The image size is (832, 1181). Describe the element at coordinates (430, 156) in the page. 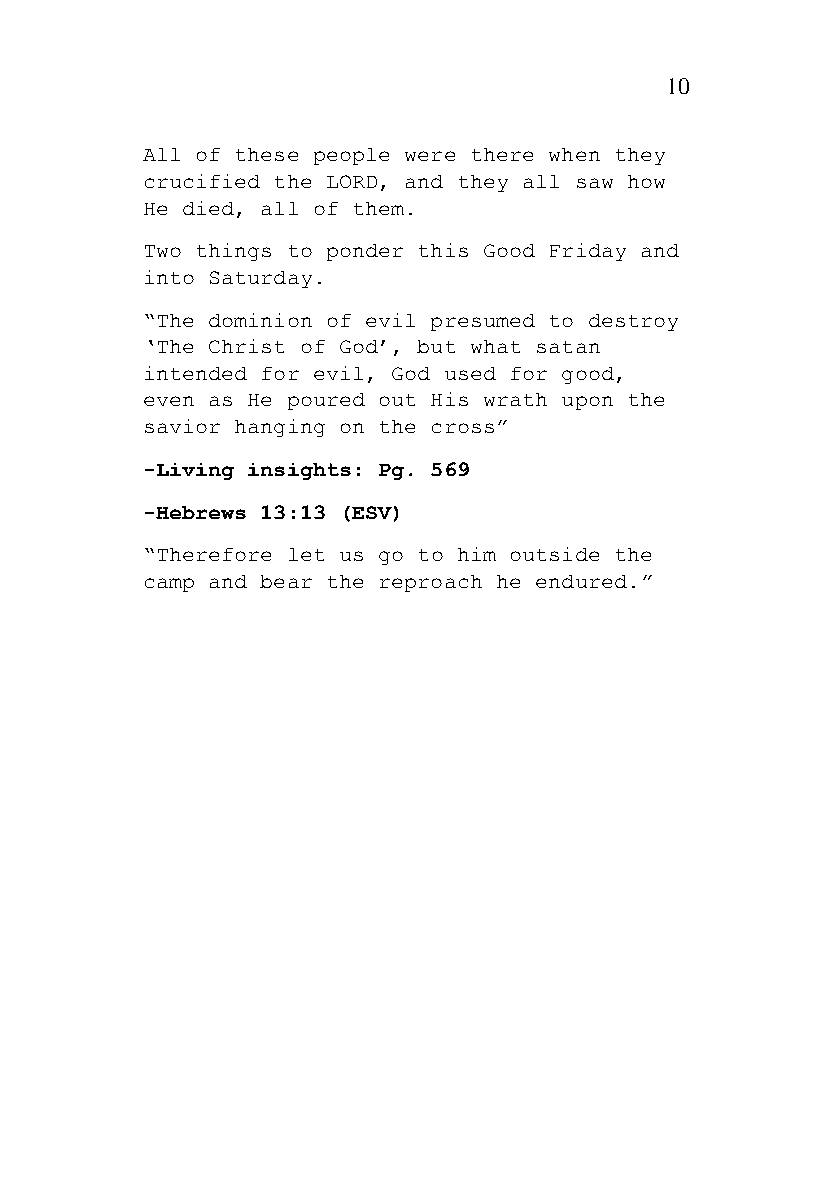

I see `were` at that location.
